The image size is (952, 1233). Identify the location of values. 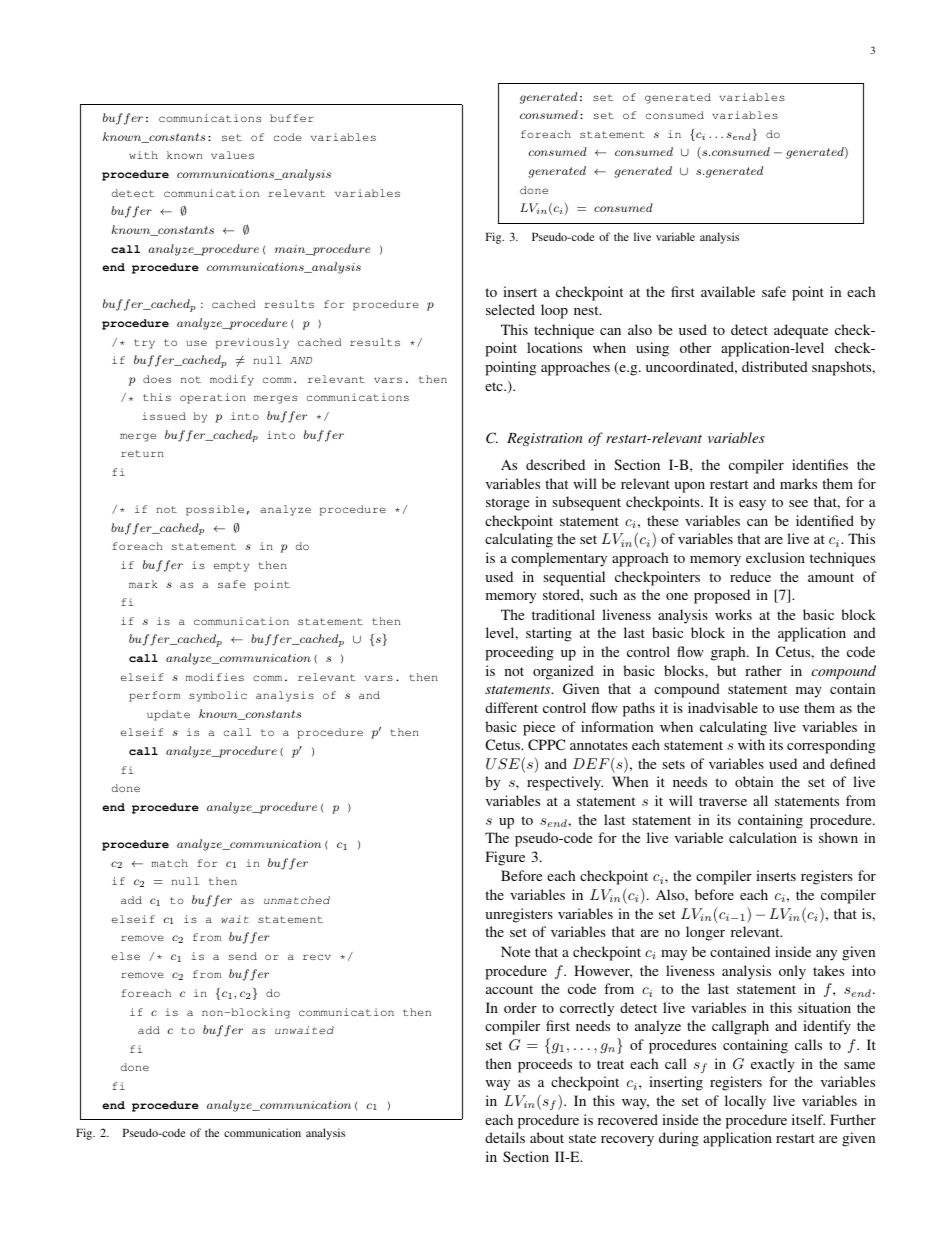
(232, 155).
